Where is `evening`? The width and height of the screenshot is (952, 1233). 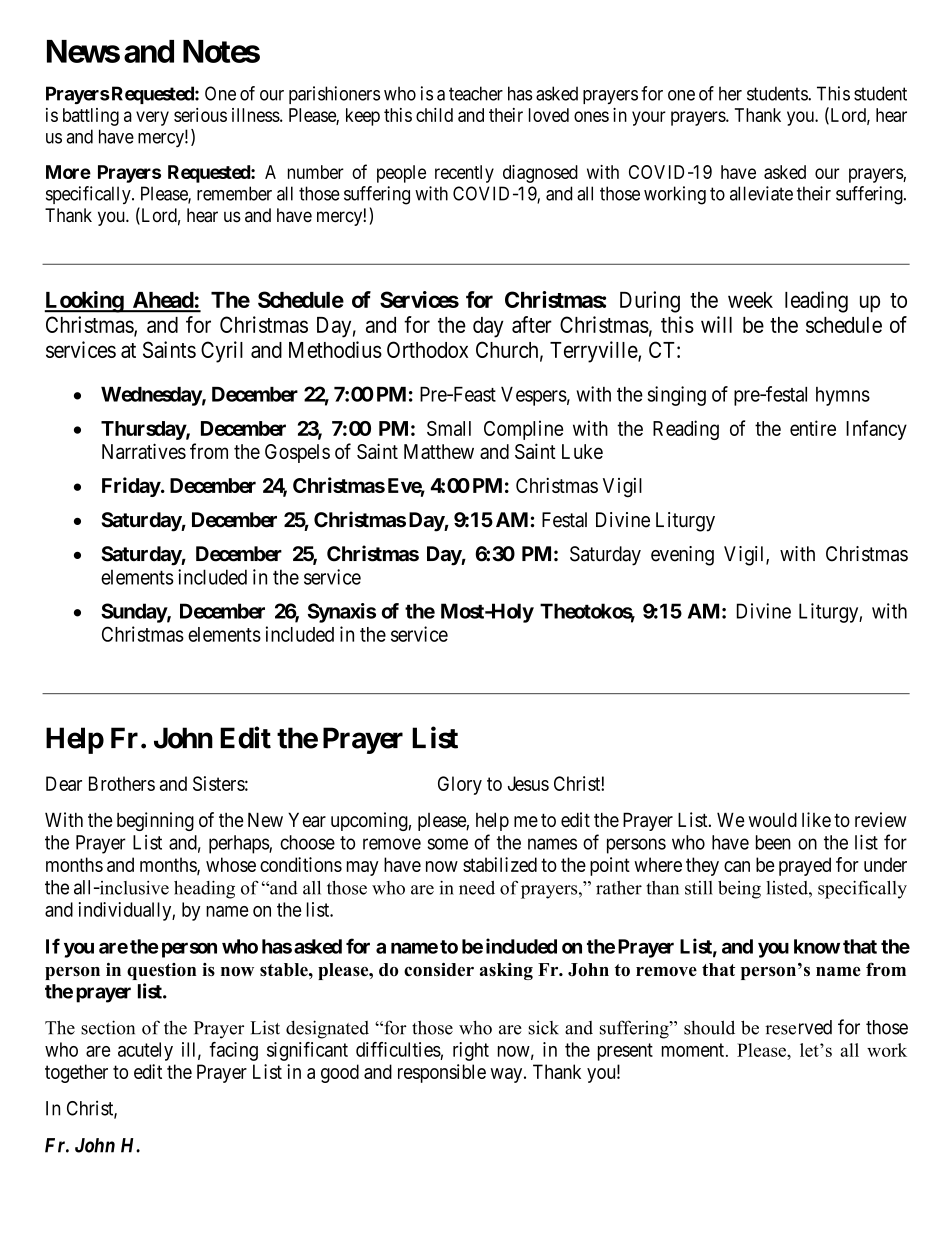 evening is located at coordinates (682, 556).
